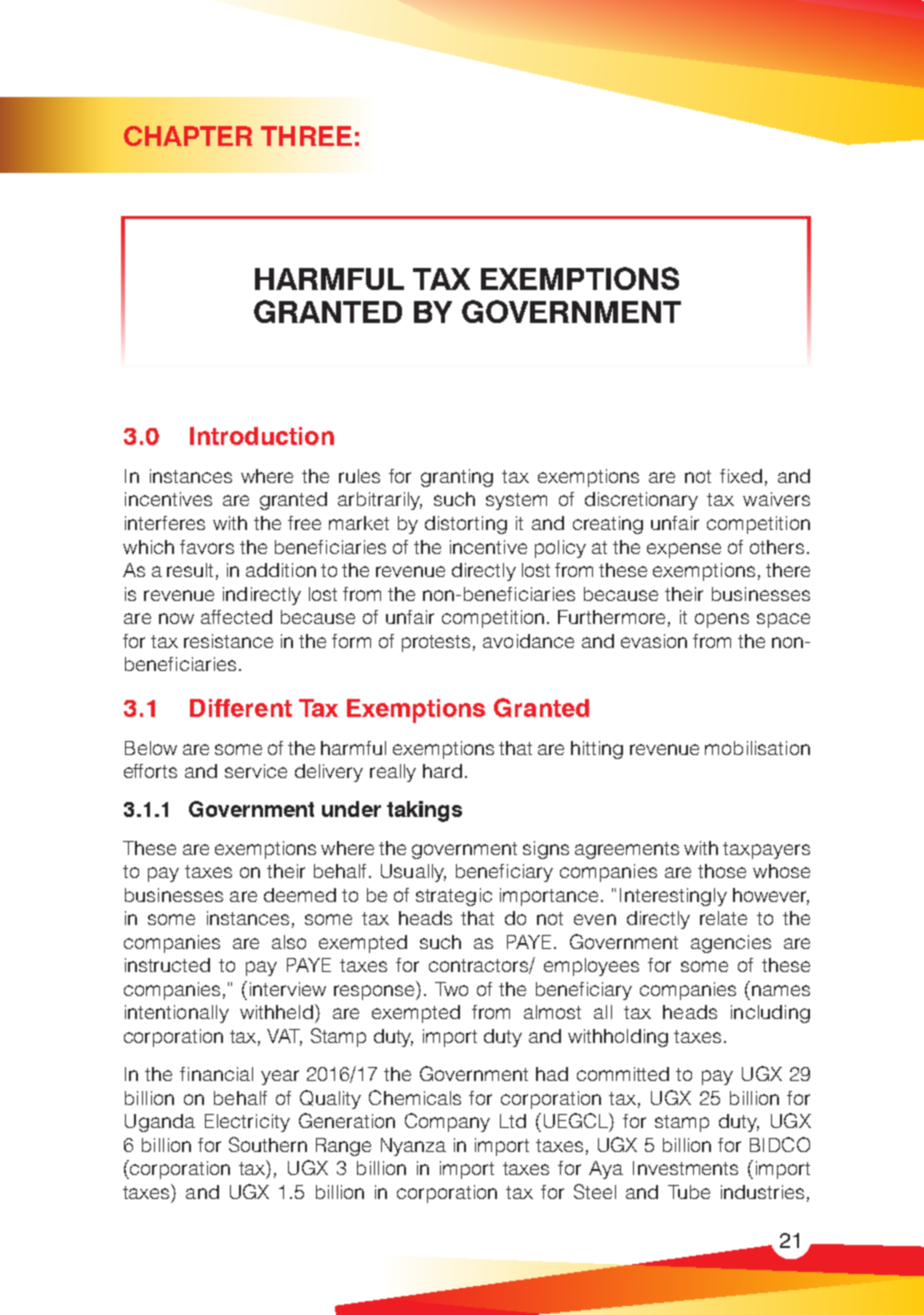 This screenshot has width=924, height=1315. I want to click on opens, so click(722, 620).
